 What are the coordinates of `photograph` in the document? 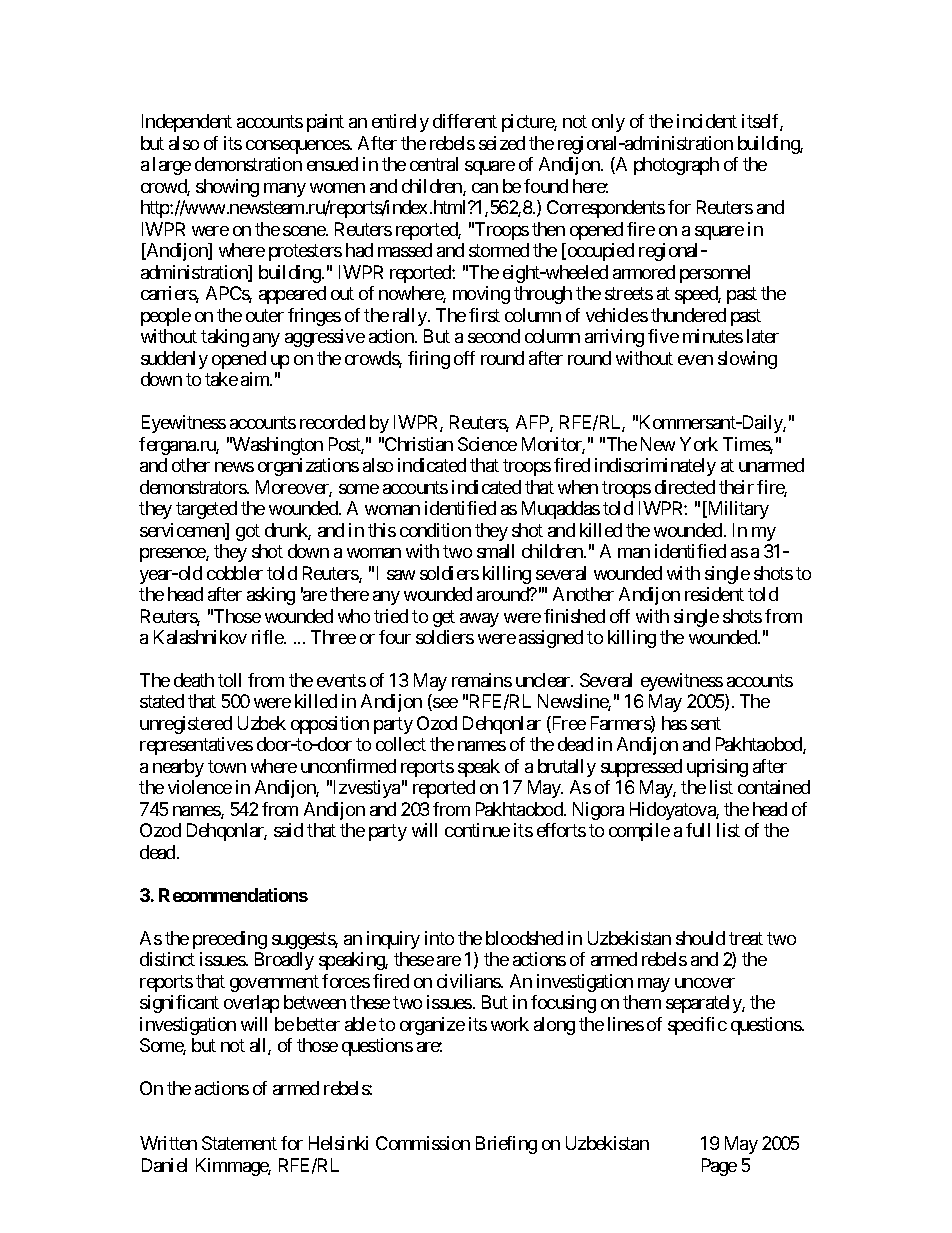 It's located at (676, 166).
